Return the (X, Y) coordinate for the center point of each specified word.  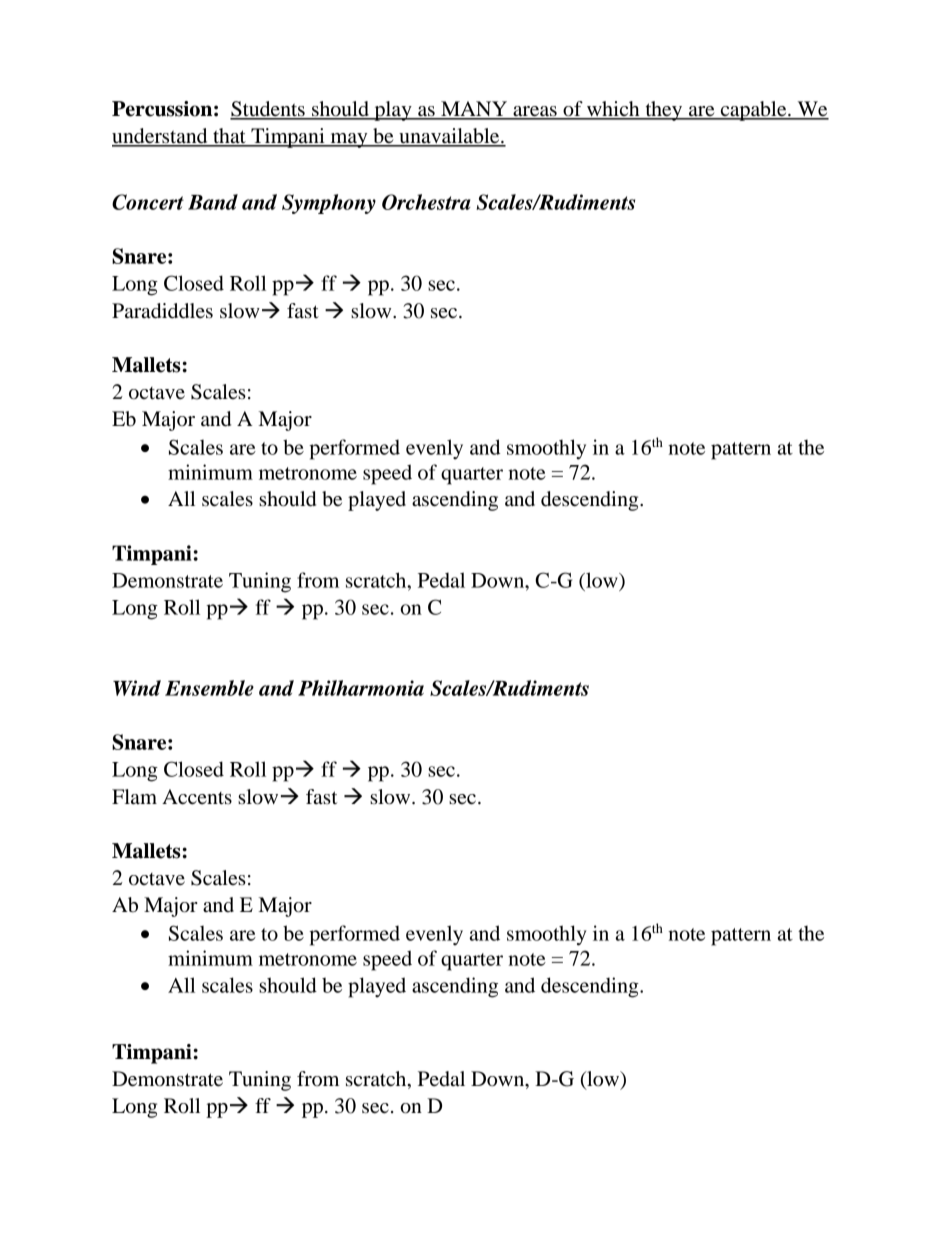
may (349, 140)
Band (213, 202)
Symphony (329, 204)
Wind (137, 688)
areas (535, 112)
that (229, 137)
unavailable (449, 137)
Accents (197, 797)
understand (161, 137)
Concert (148, 202)
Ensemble (209, 688)
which (613, 110)
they (664, 111)
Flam (134, 796)
